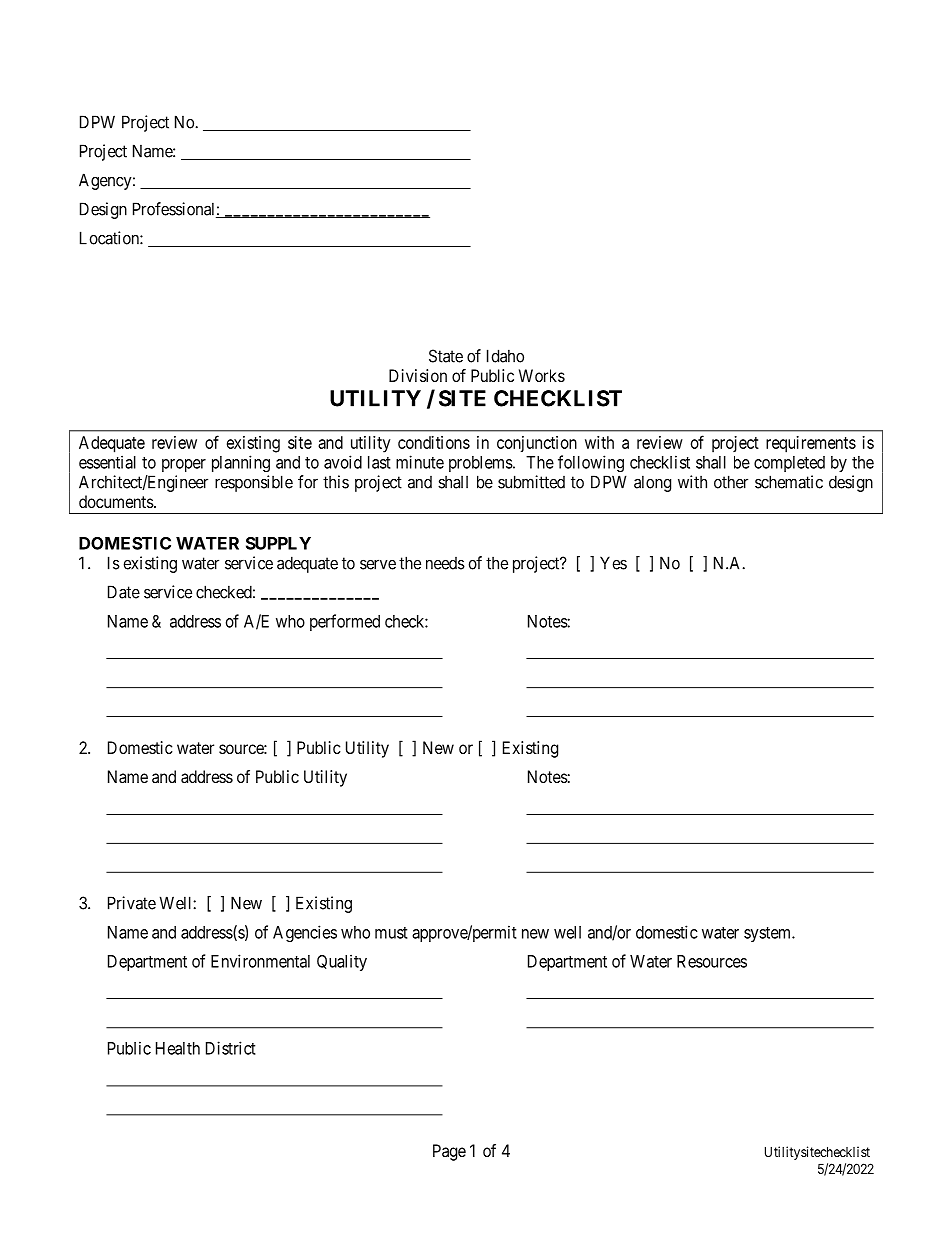 This image has width=952, height=1233. I want to click on Yes, so click(613, 563).
